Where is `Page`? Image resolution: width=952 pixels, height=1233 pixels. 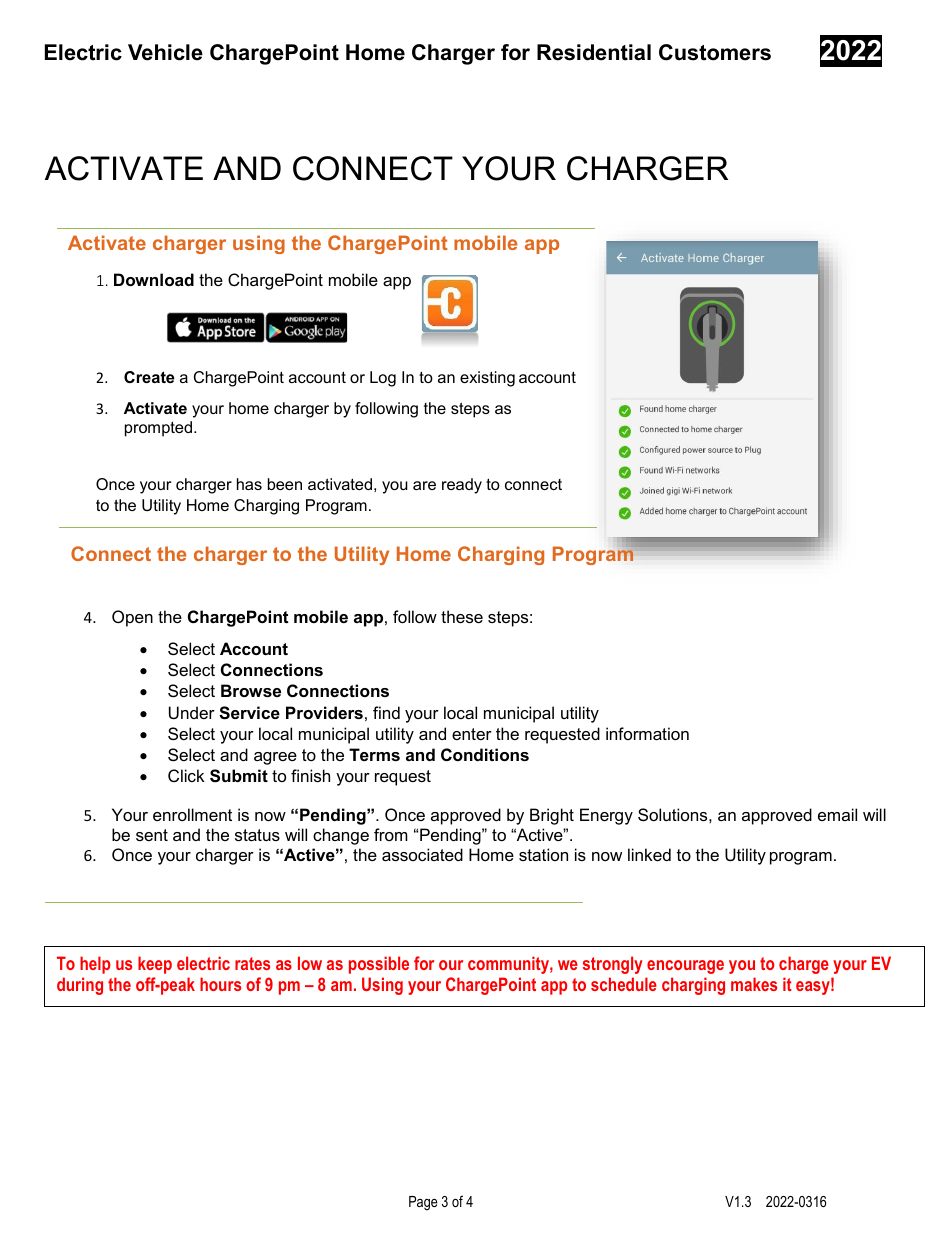 Page is located at coordinates (423, 1203).
